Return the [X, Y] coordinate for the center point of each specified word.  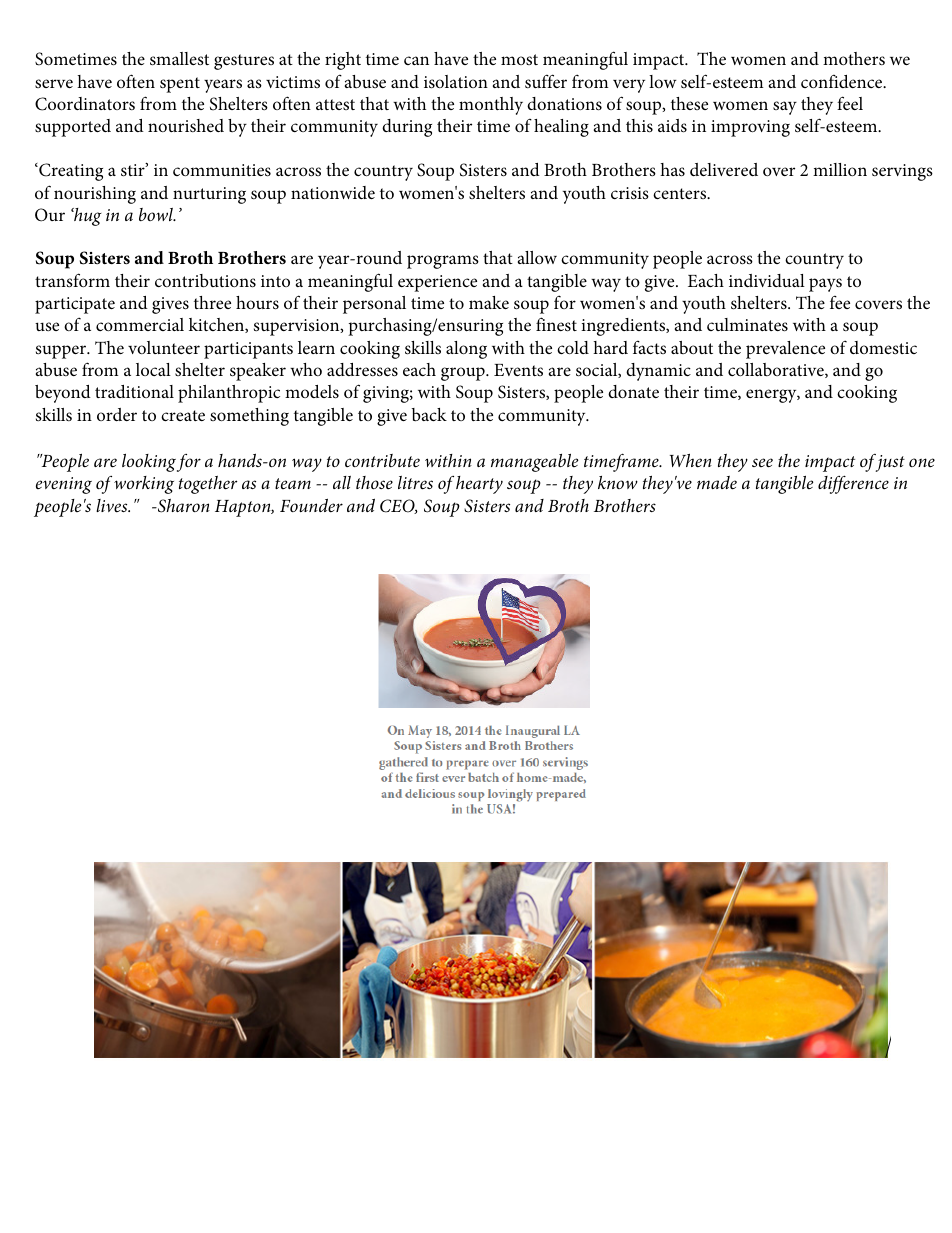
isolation [456, 82]
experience [437, 283]
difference [853, 484]
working [144, 485]
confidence [843, 81]
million [840, 169]
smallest [179, 59]
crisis [630, 193]
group [464, 374]
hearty [479, 485]
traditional [134, 391]
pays [825, 285]
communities [222, 170]
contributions [205, 281]
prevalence [785, 350]
